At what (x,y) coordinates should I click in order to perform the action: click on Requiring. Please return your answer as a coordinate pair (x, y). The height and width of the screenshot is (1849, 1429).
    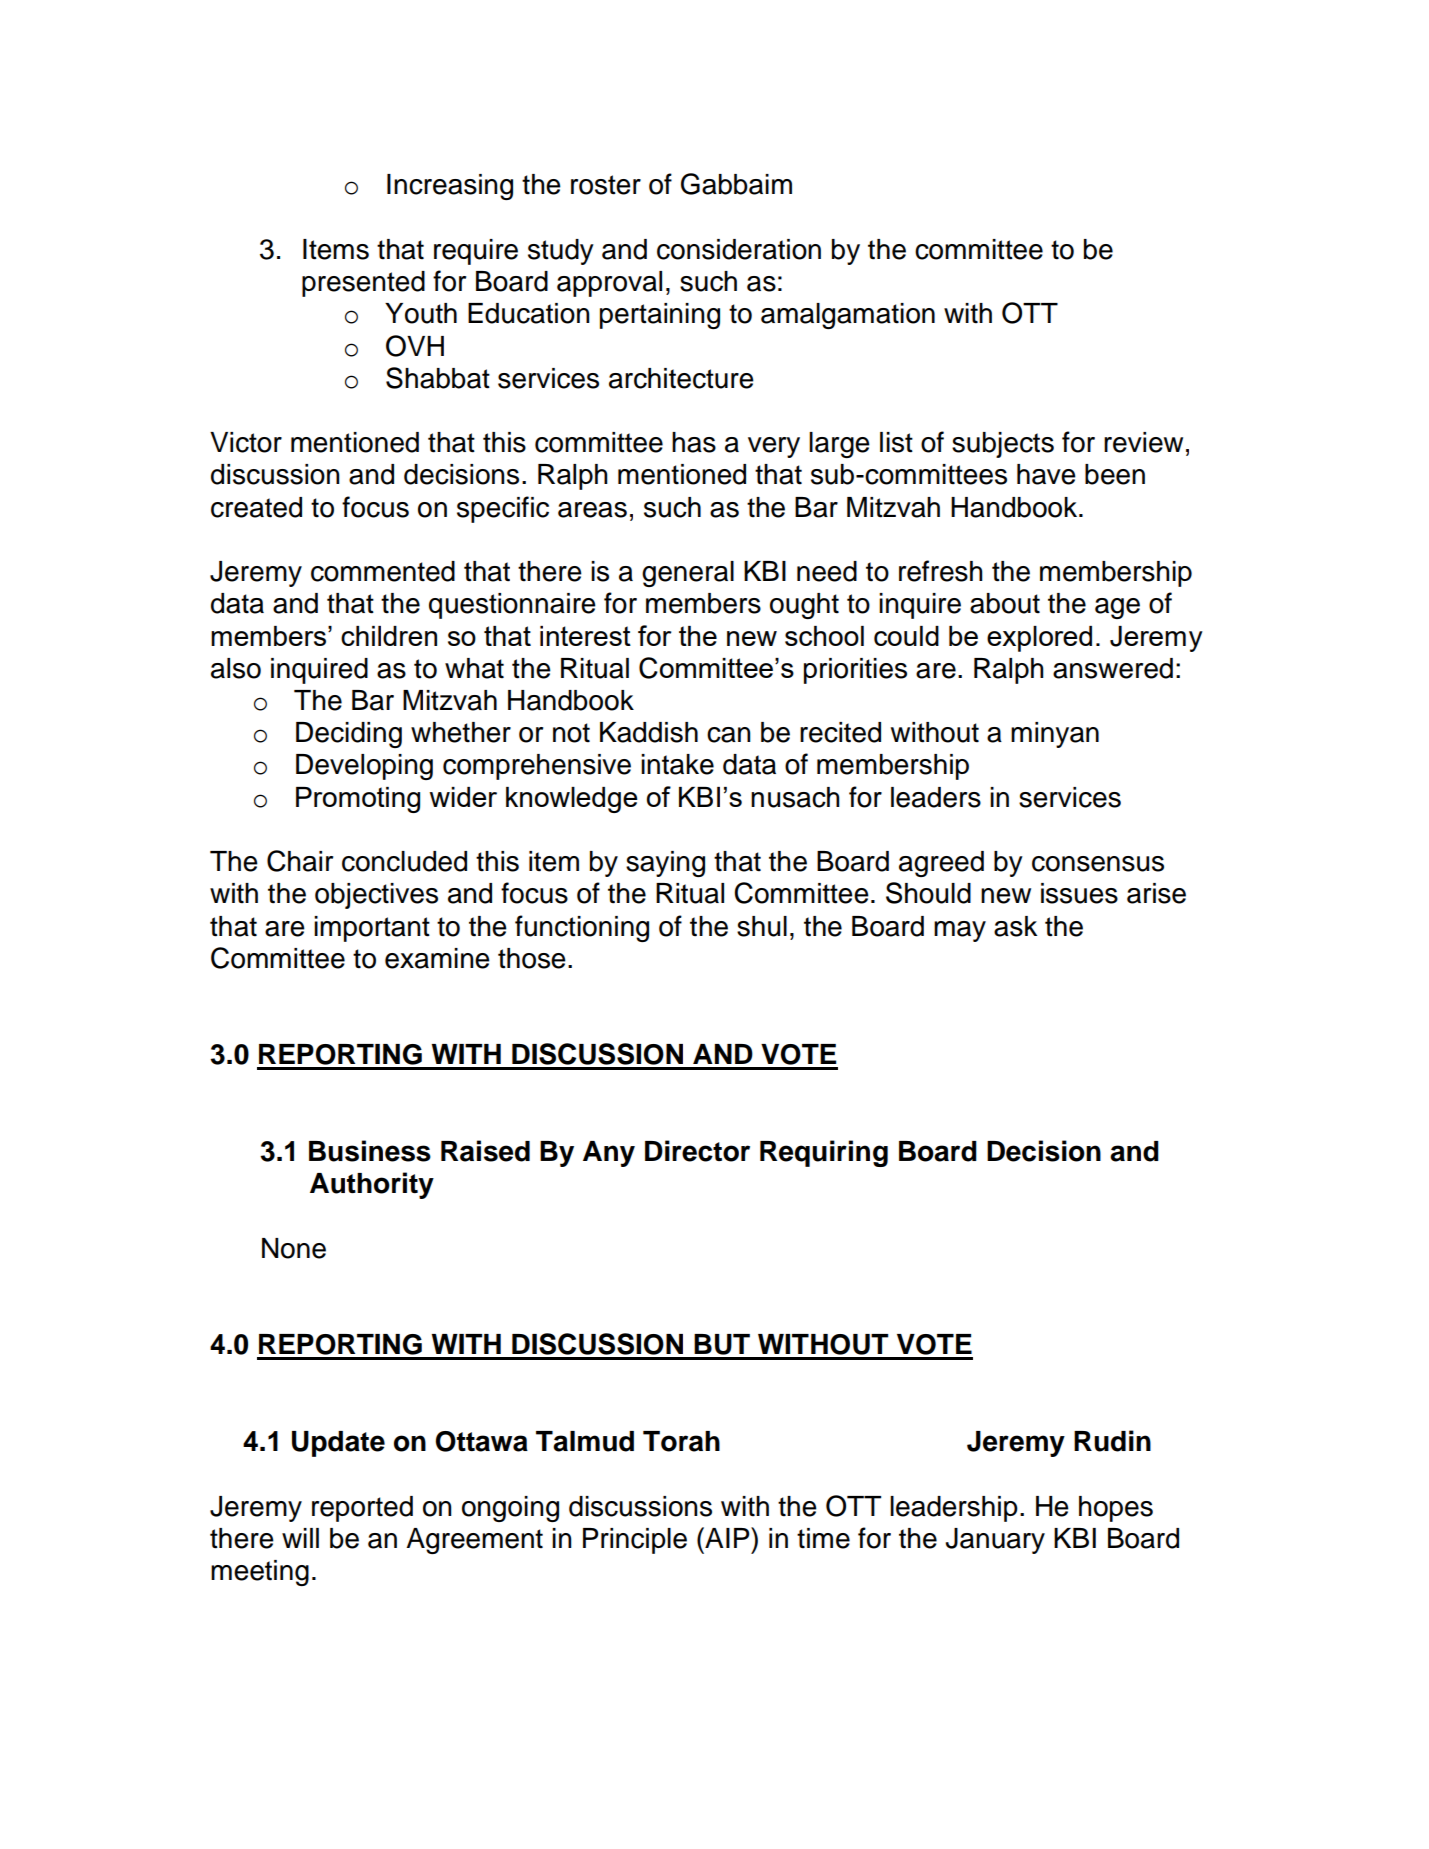
    Looking at the image, I should click on (824, 1153).
